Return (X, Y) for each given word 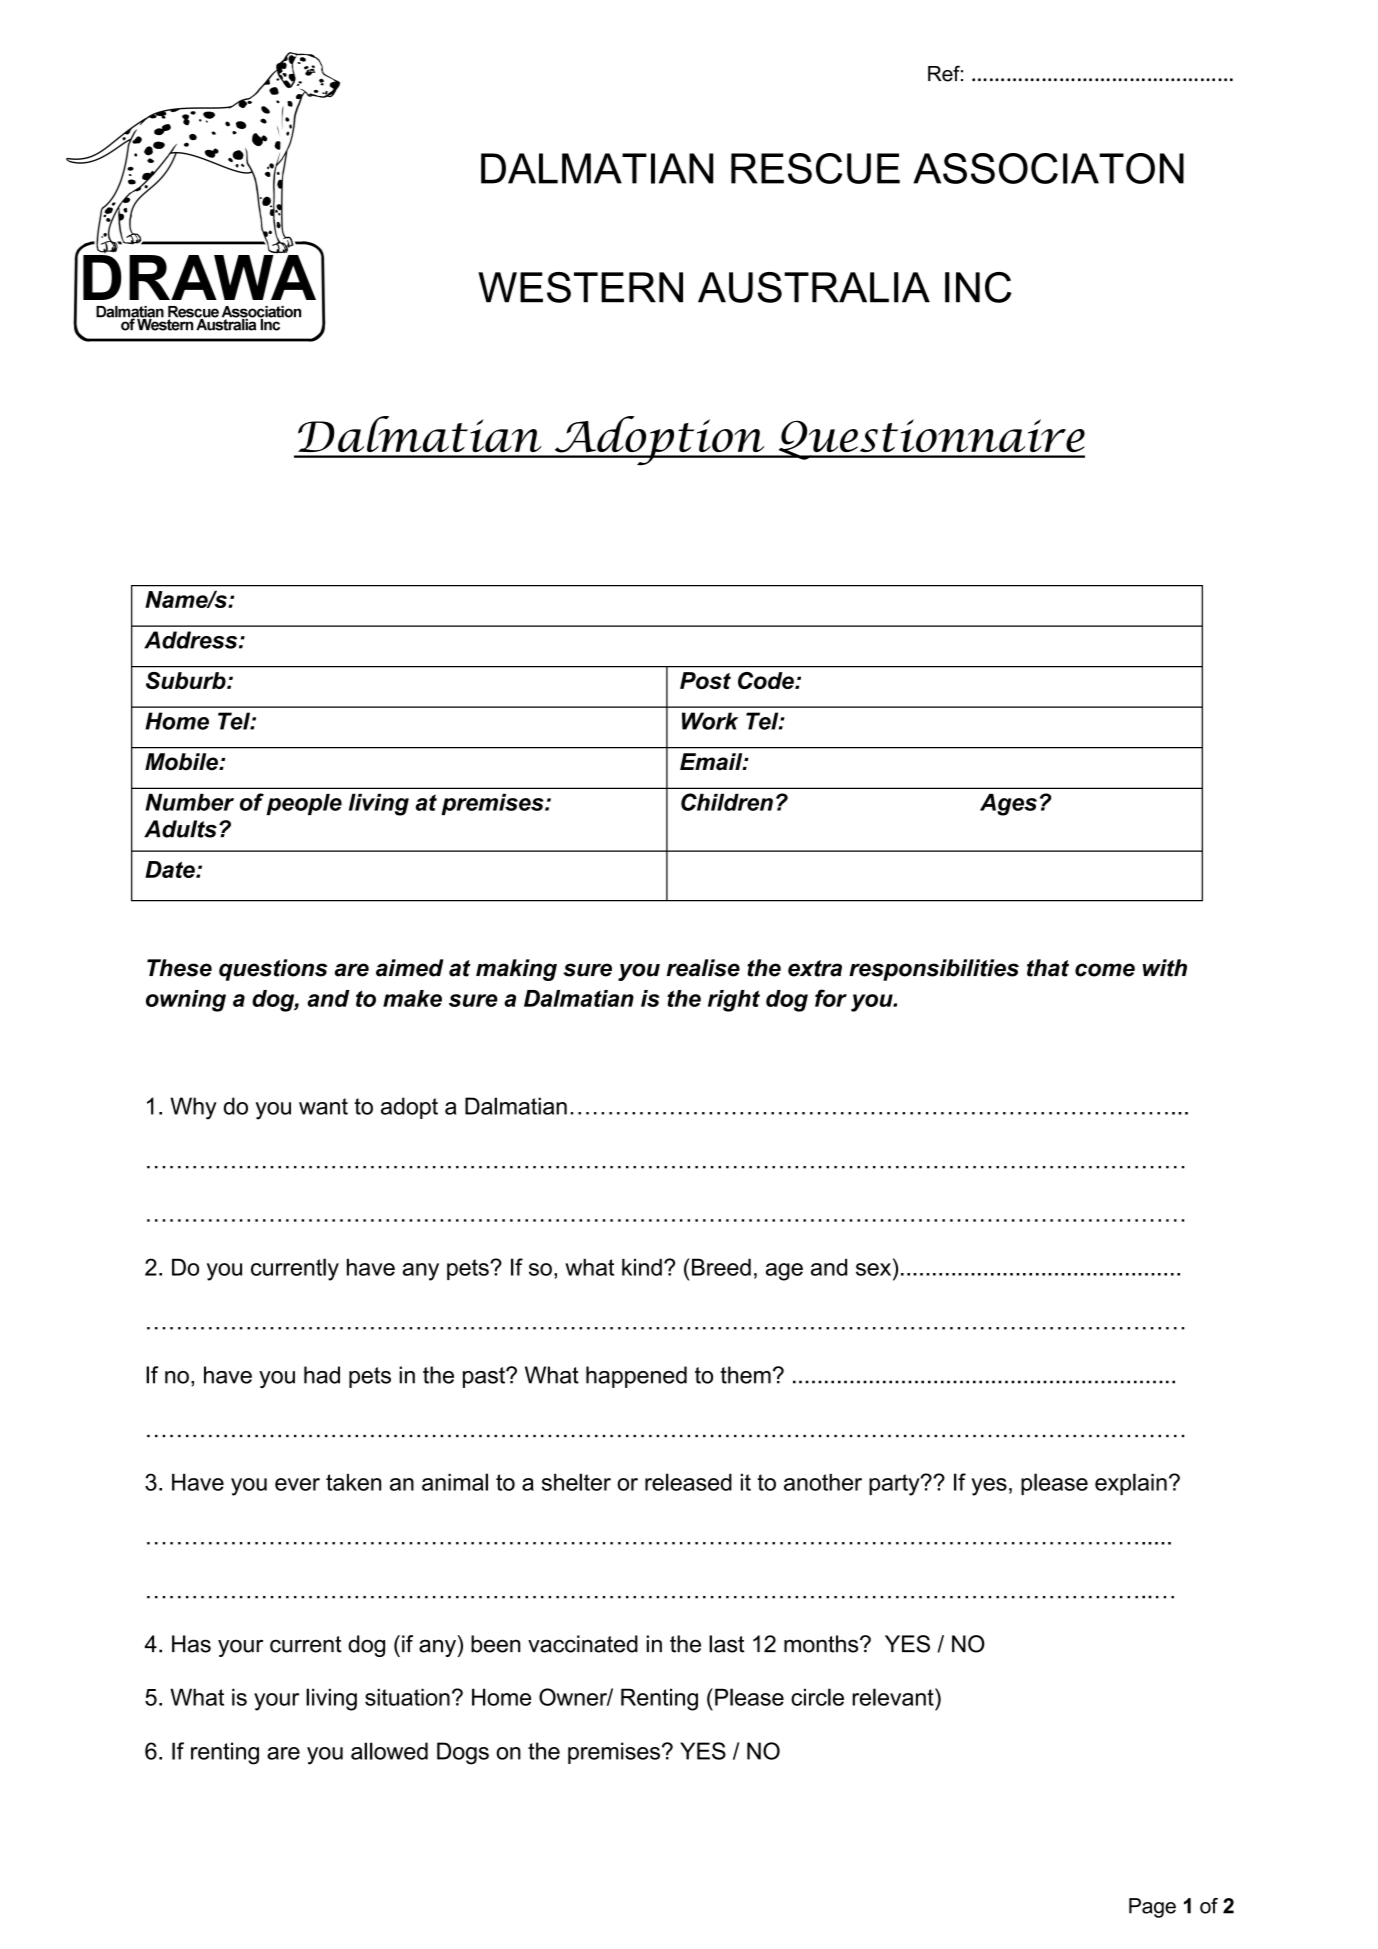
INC (978, 287)
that (1048, 968)
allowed (389, 1751)
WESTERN (580, 287)
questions (273, 970)
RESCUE (815, 168)
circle (817, 1697)
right (734, 1001)
